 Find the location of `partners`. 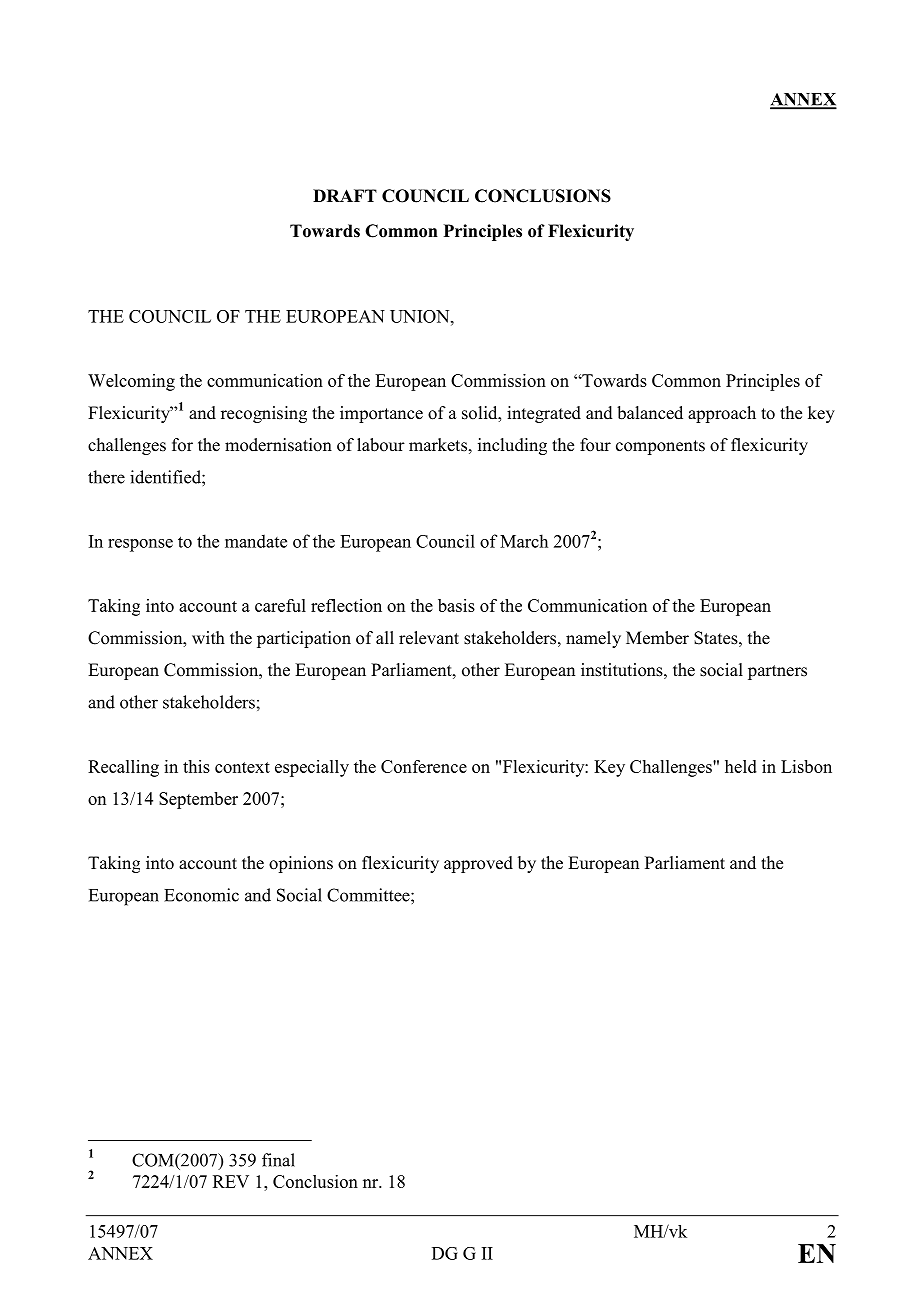

partners is located at coordinates (777, 672).
